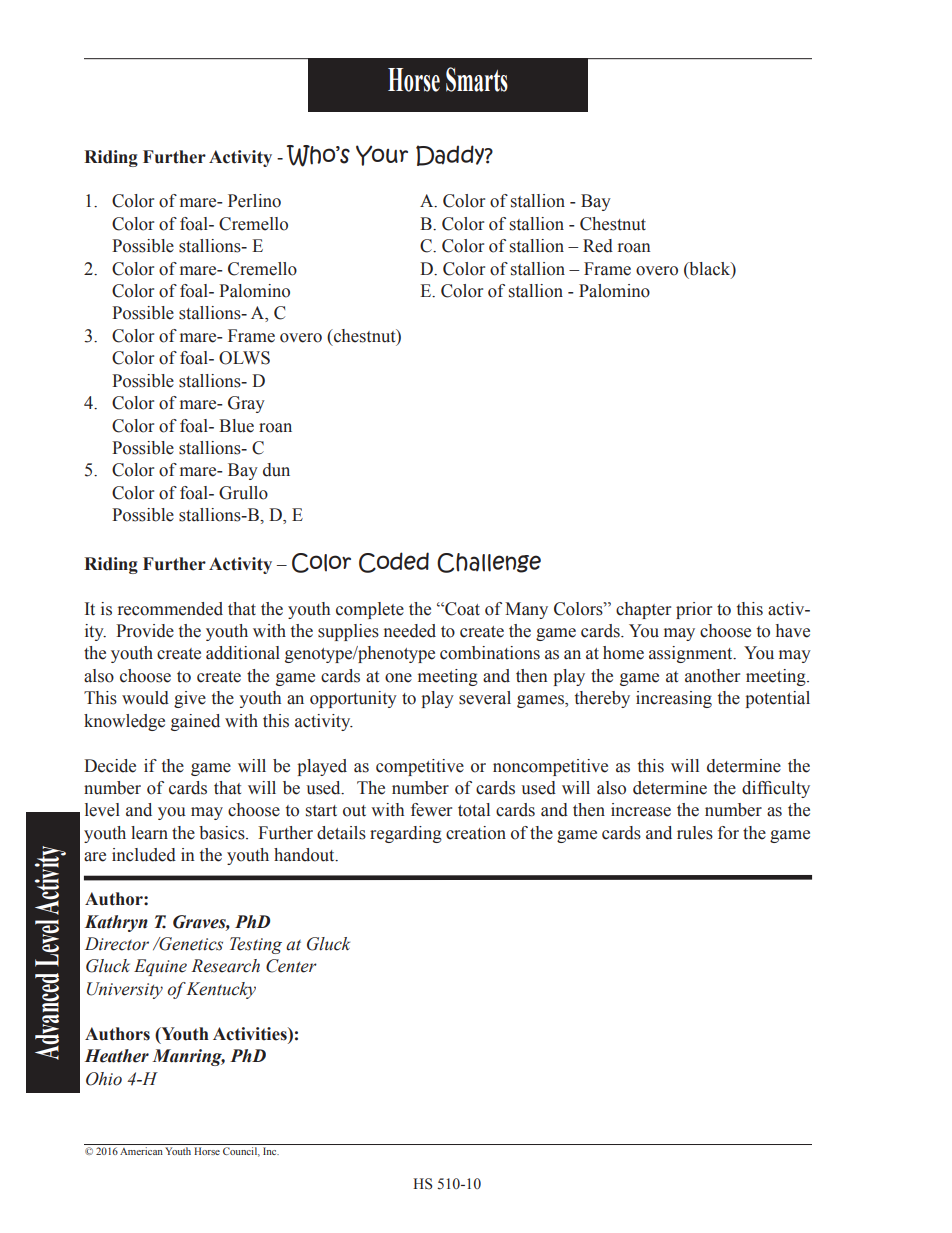 This page has width=952, height=1233. I want to click on included, so click(144, 855).
